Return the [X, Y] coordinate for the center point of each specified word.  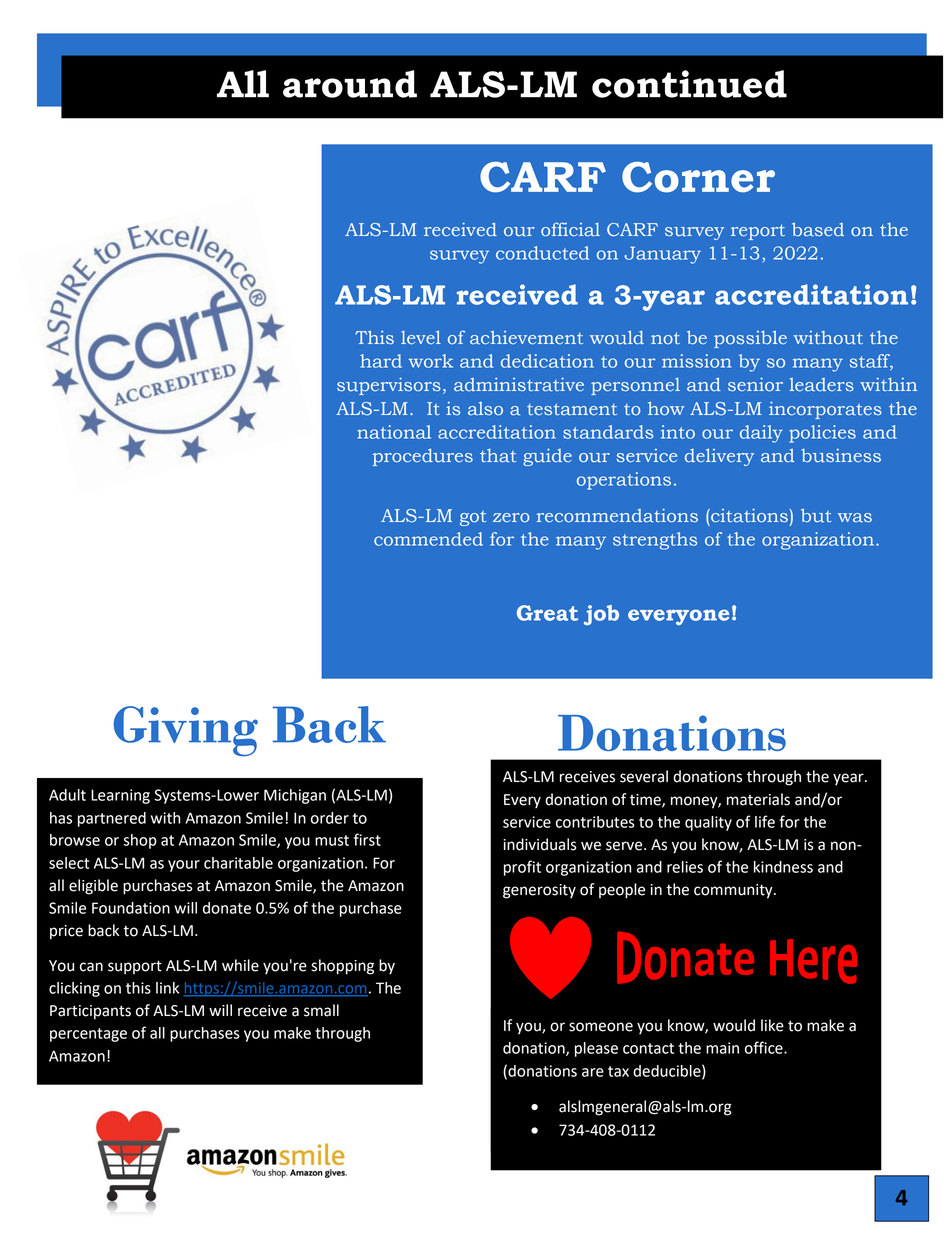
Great [547, 613]
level [421, 337]
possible [750, 339]
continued [689, 84]
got [473, 518]
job [601, 615]
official [570, 229]
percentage [88, 1035]
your [184, 866]
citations [749, 515]
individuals [540, 844]
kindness [783, 867]
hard [381, 361]
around [350, 84]
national [394, 432]
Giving [186, 731]
